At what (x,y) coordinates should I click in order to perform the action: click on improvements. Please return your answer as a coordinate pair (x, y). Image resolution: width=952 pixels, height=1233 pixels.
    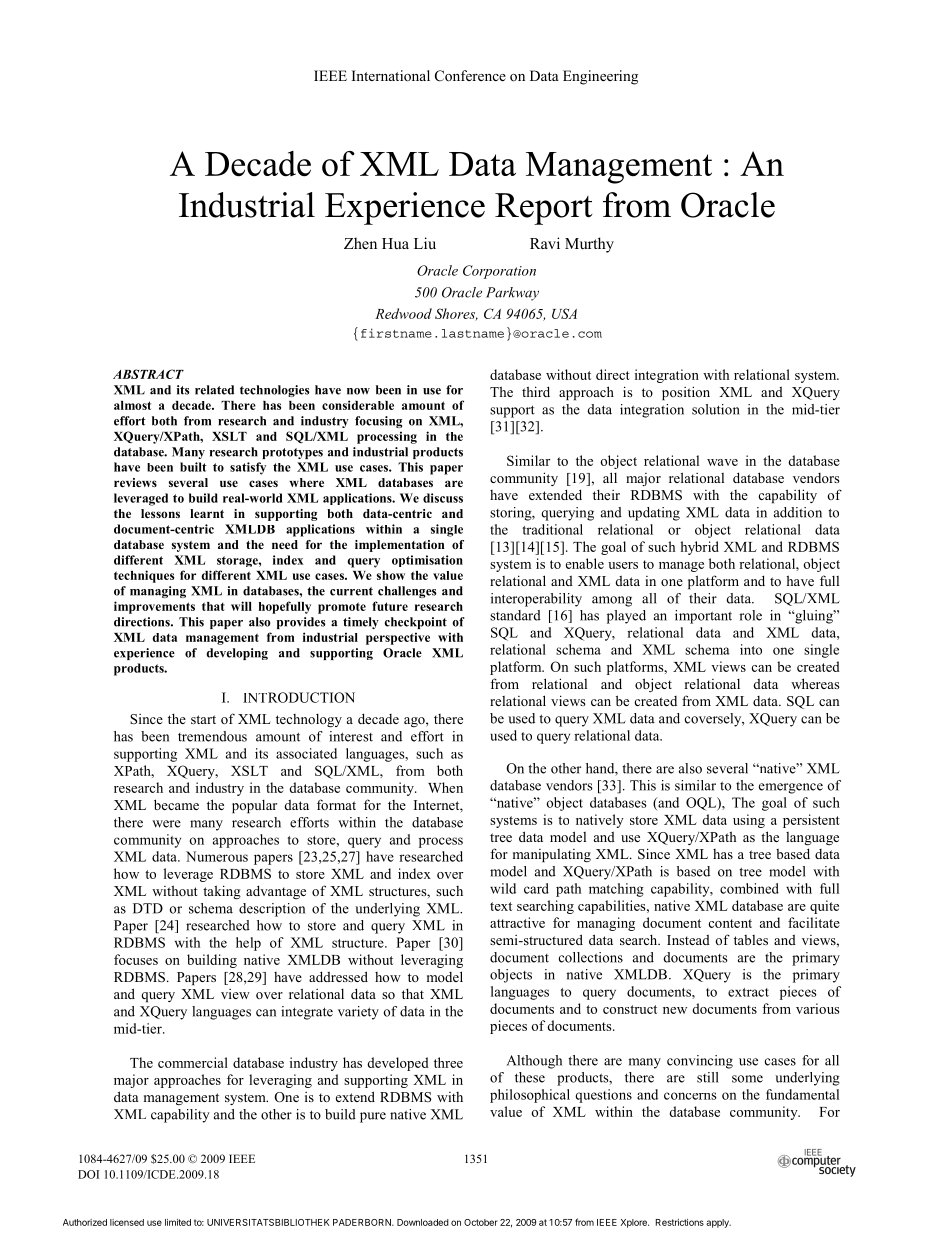
    Looking at the image, I should click on (154, 607).
